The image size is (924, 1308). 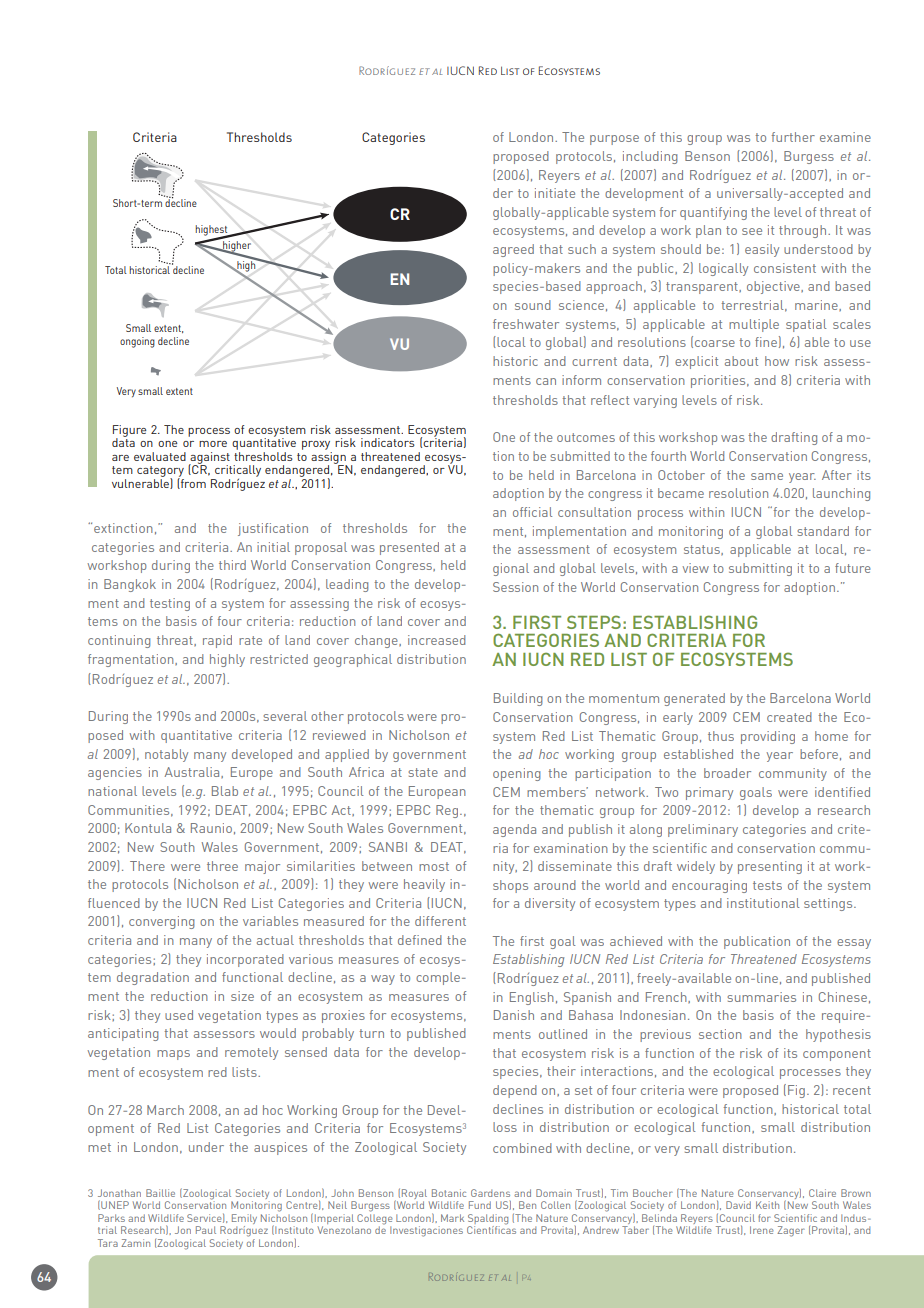 I want to click on Paul, so click(x=206, y=1230).
